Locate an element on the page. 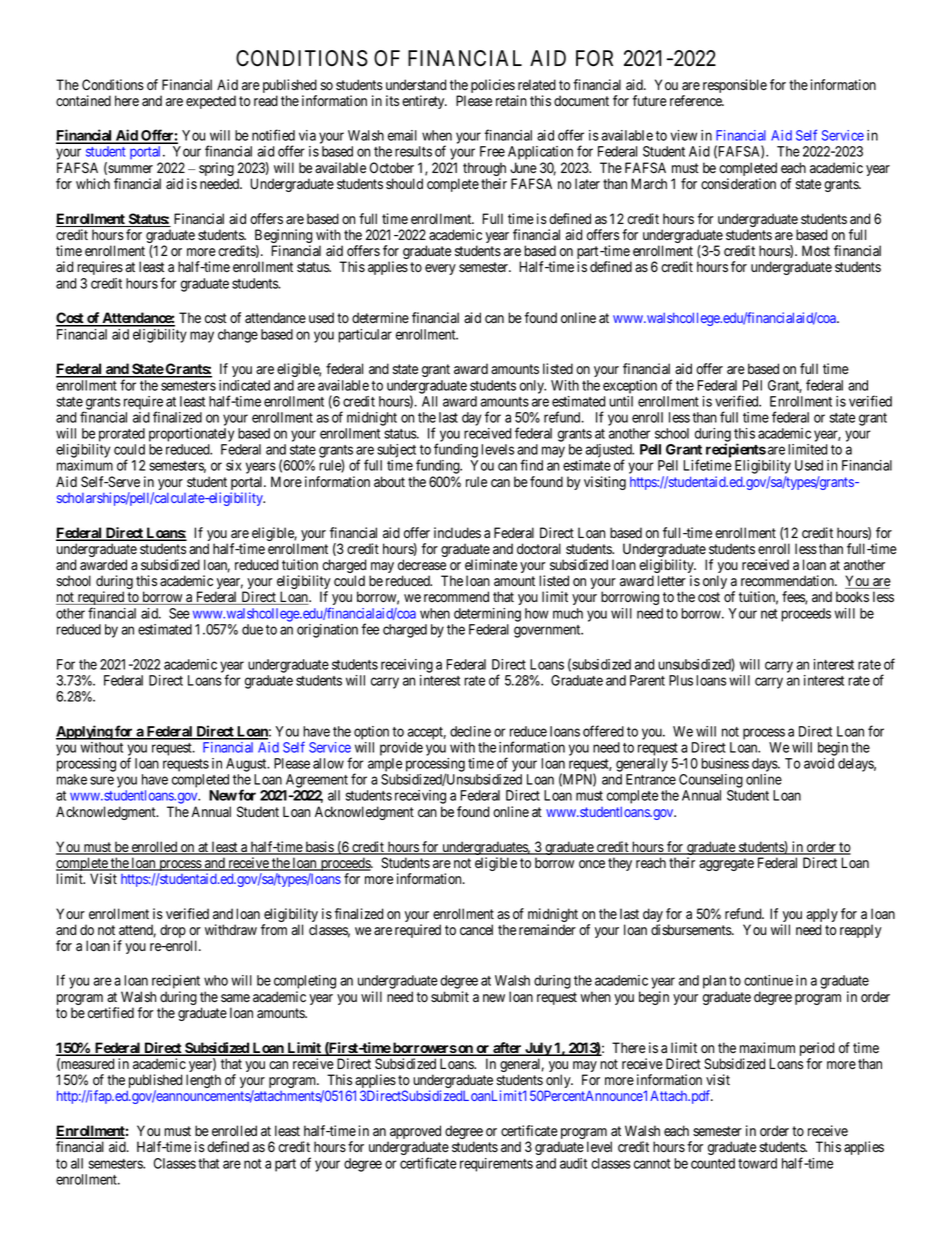 The width and height of the document is (952, 1233). until is located at coordinates (621, 401).
